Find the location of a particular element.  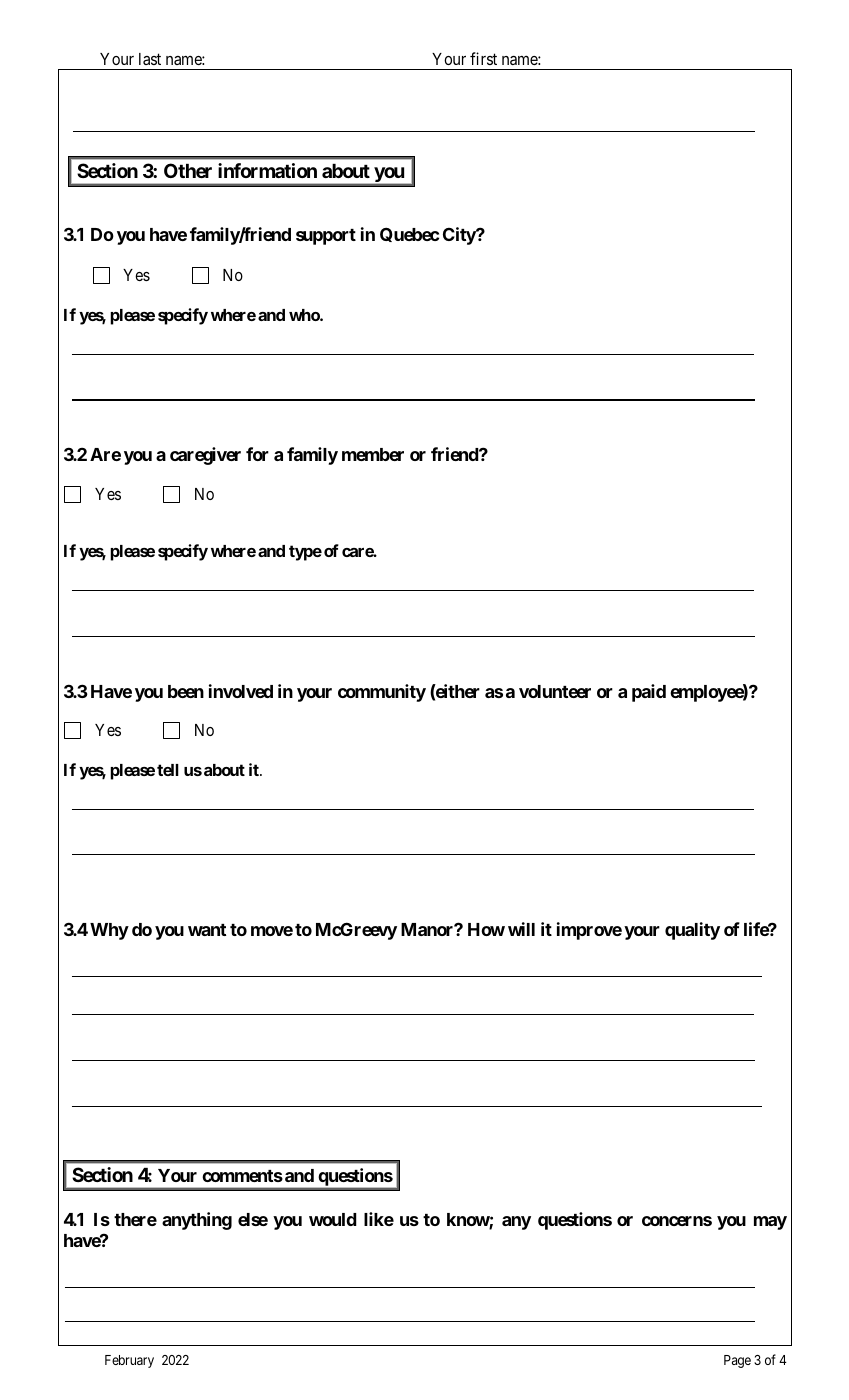

Page is located at coordinates (737, 1361).
